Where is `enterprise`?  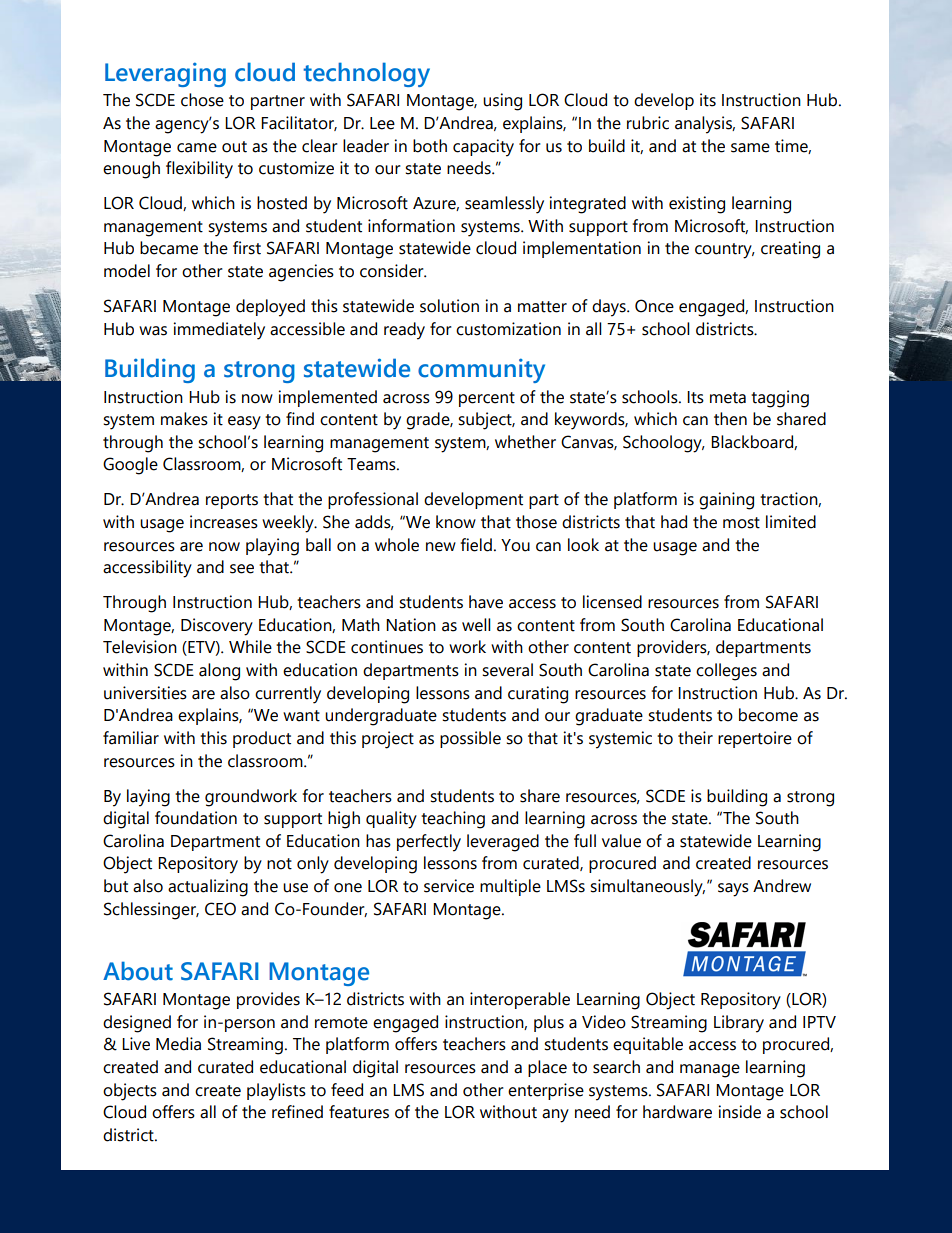 enterprise is located at coordinates (546, 1091).
